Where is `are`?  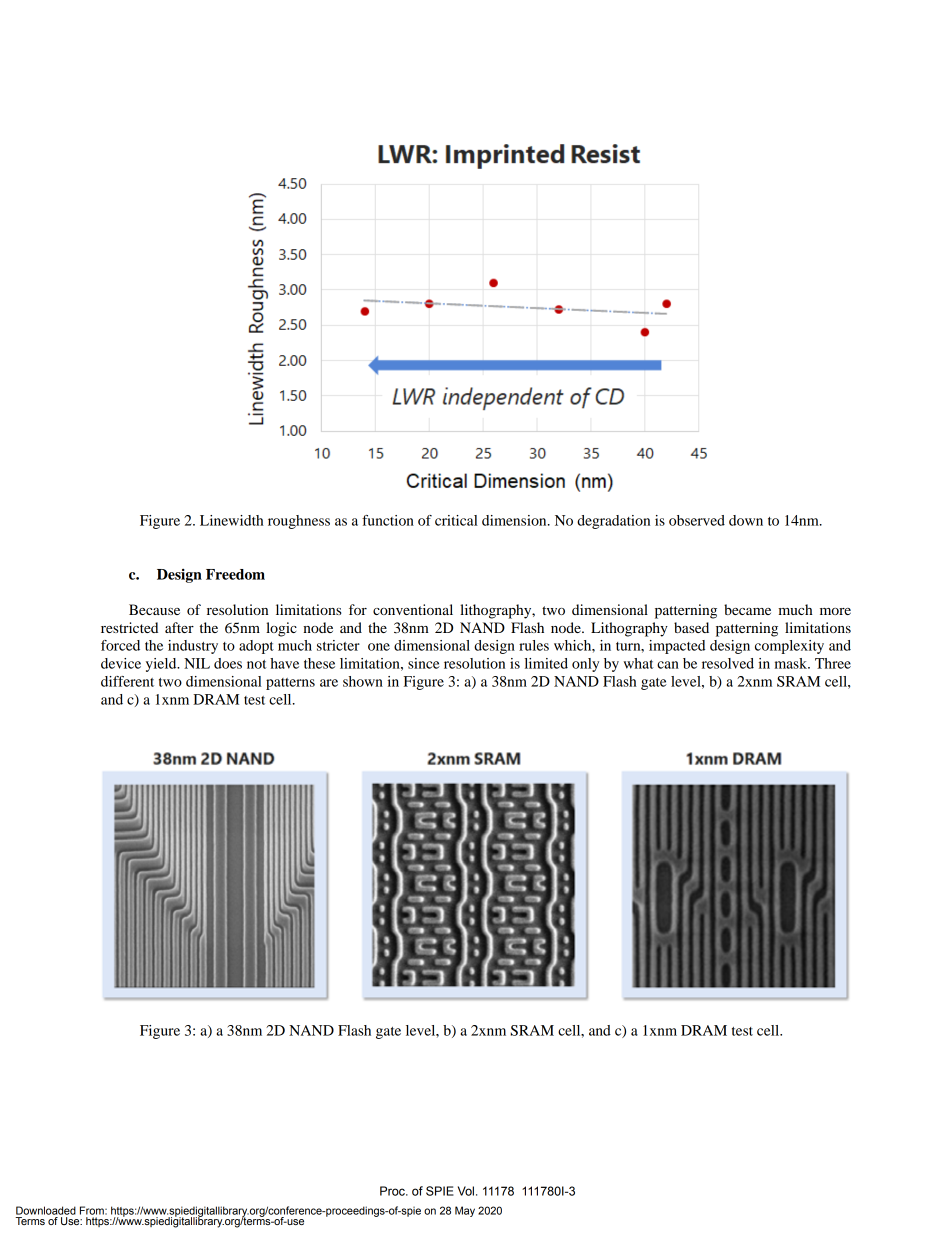 are is located at coordinates (329, 683).
